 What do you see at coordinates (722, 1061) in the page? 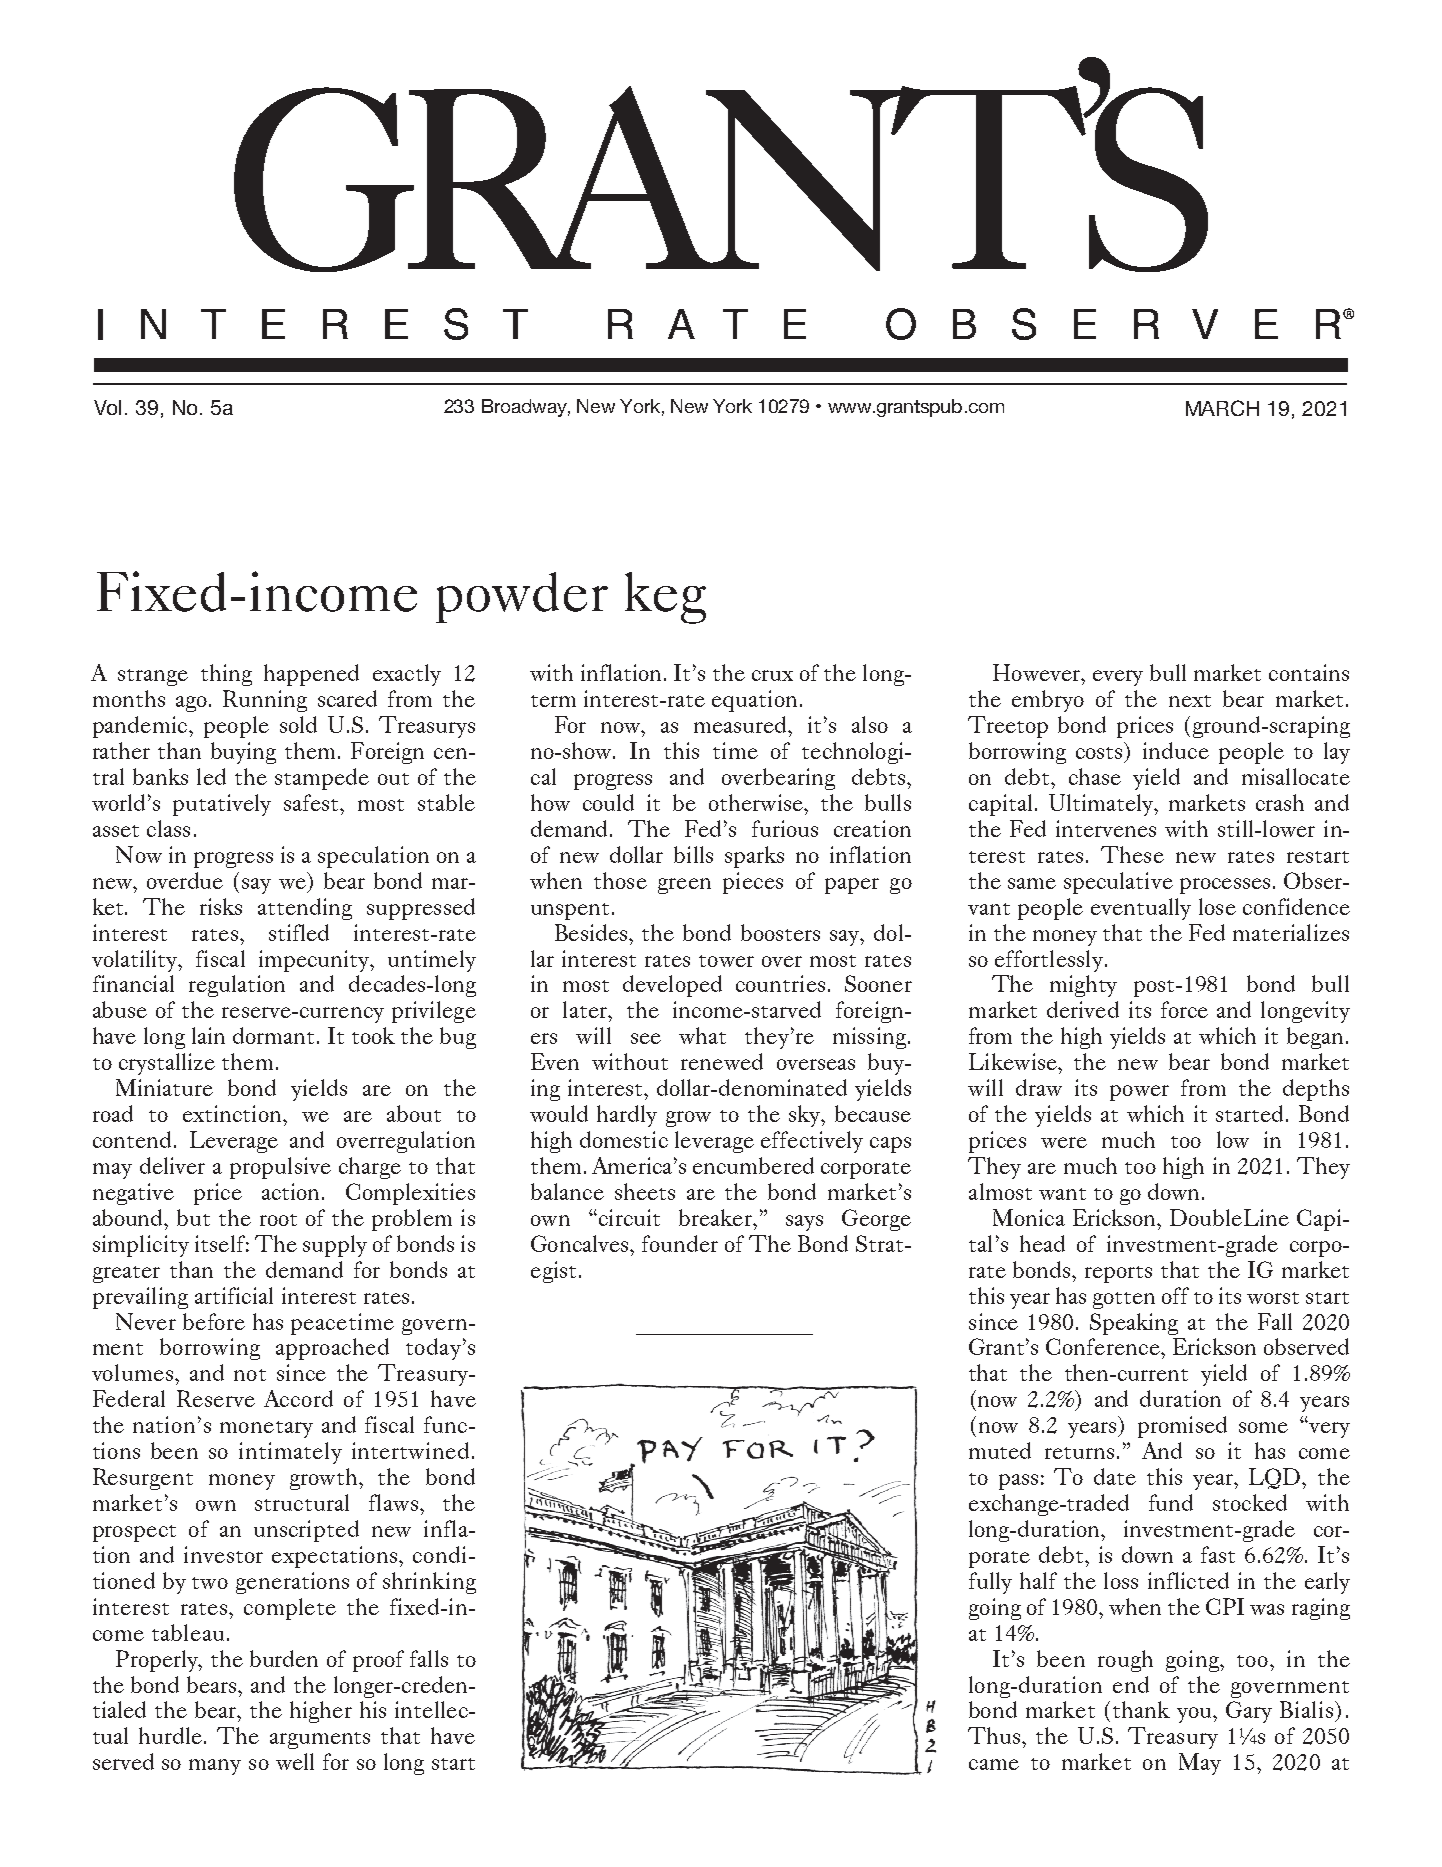
I see `renewed` at bounding box center [722, 1061].
